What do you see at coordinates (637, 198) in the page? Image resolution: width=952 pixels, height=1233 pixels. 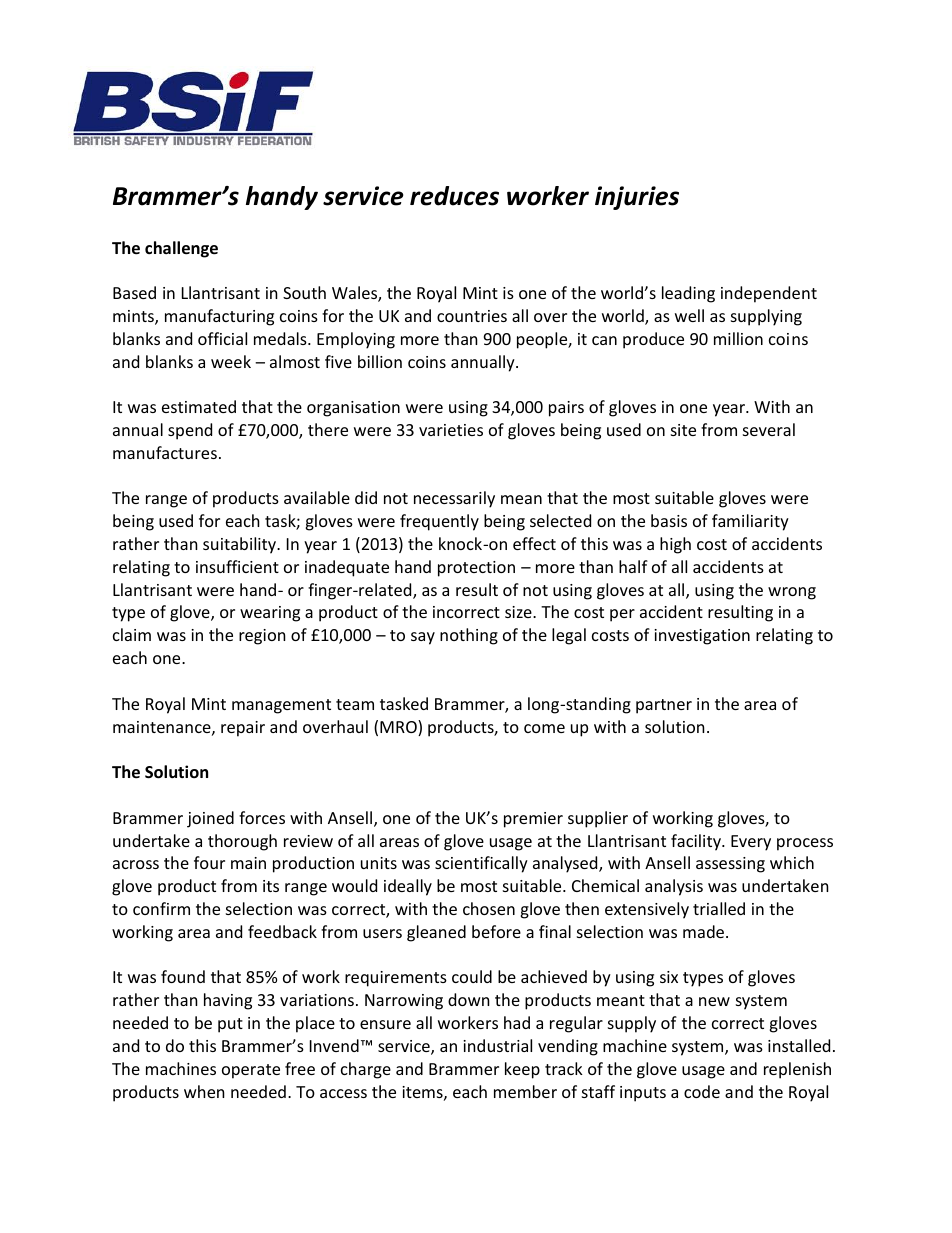 I see `injuries` at bounding box center [637, 198].
